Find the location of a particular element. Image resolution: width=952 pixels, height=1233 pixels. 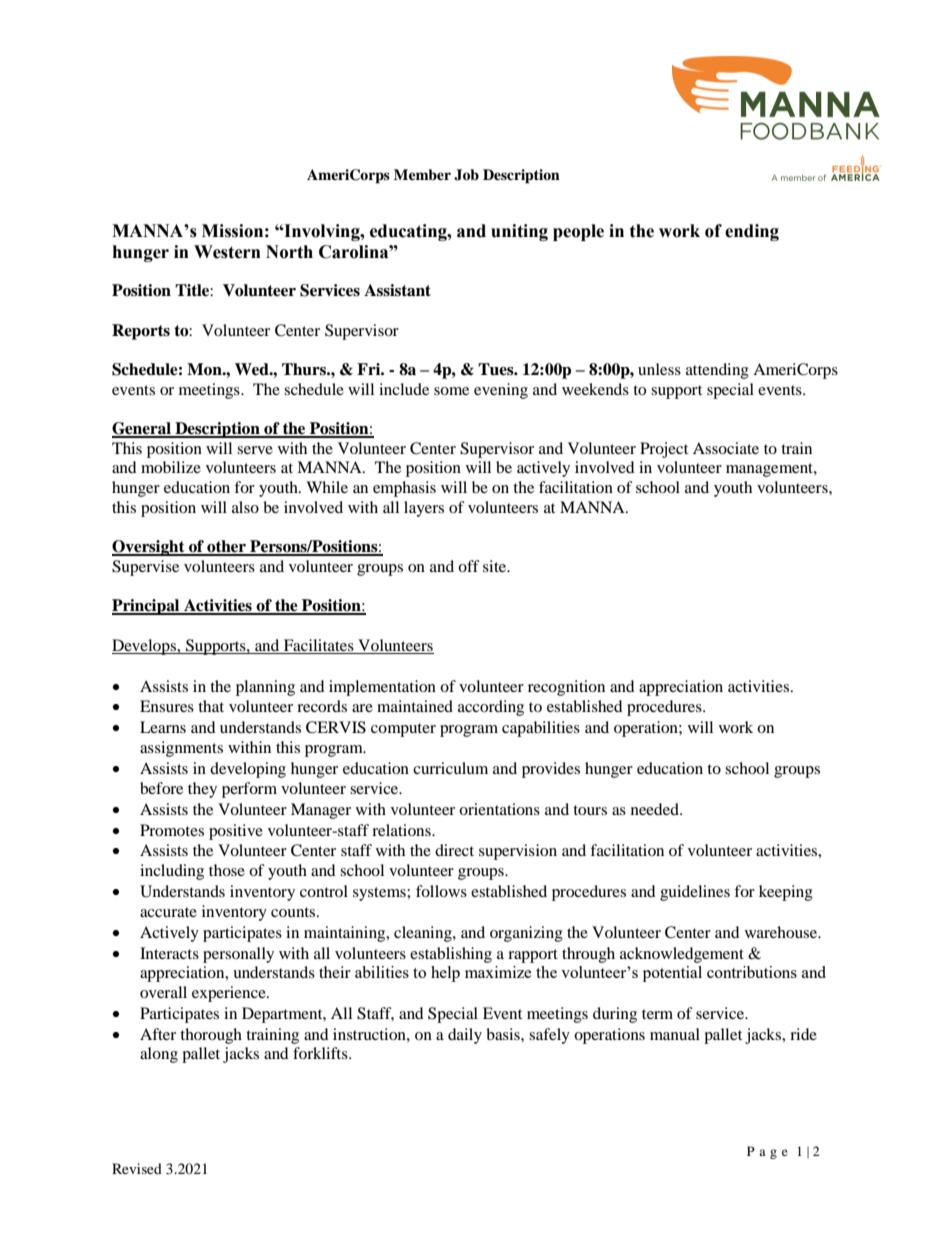

follows is located at coordinates (441, 891).
